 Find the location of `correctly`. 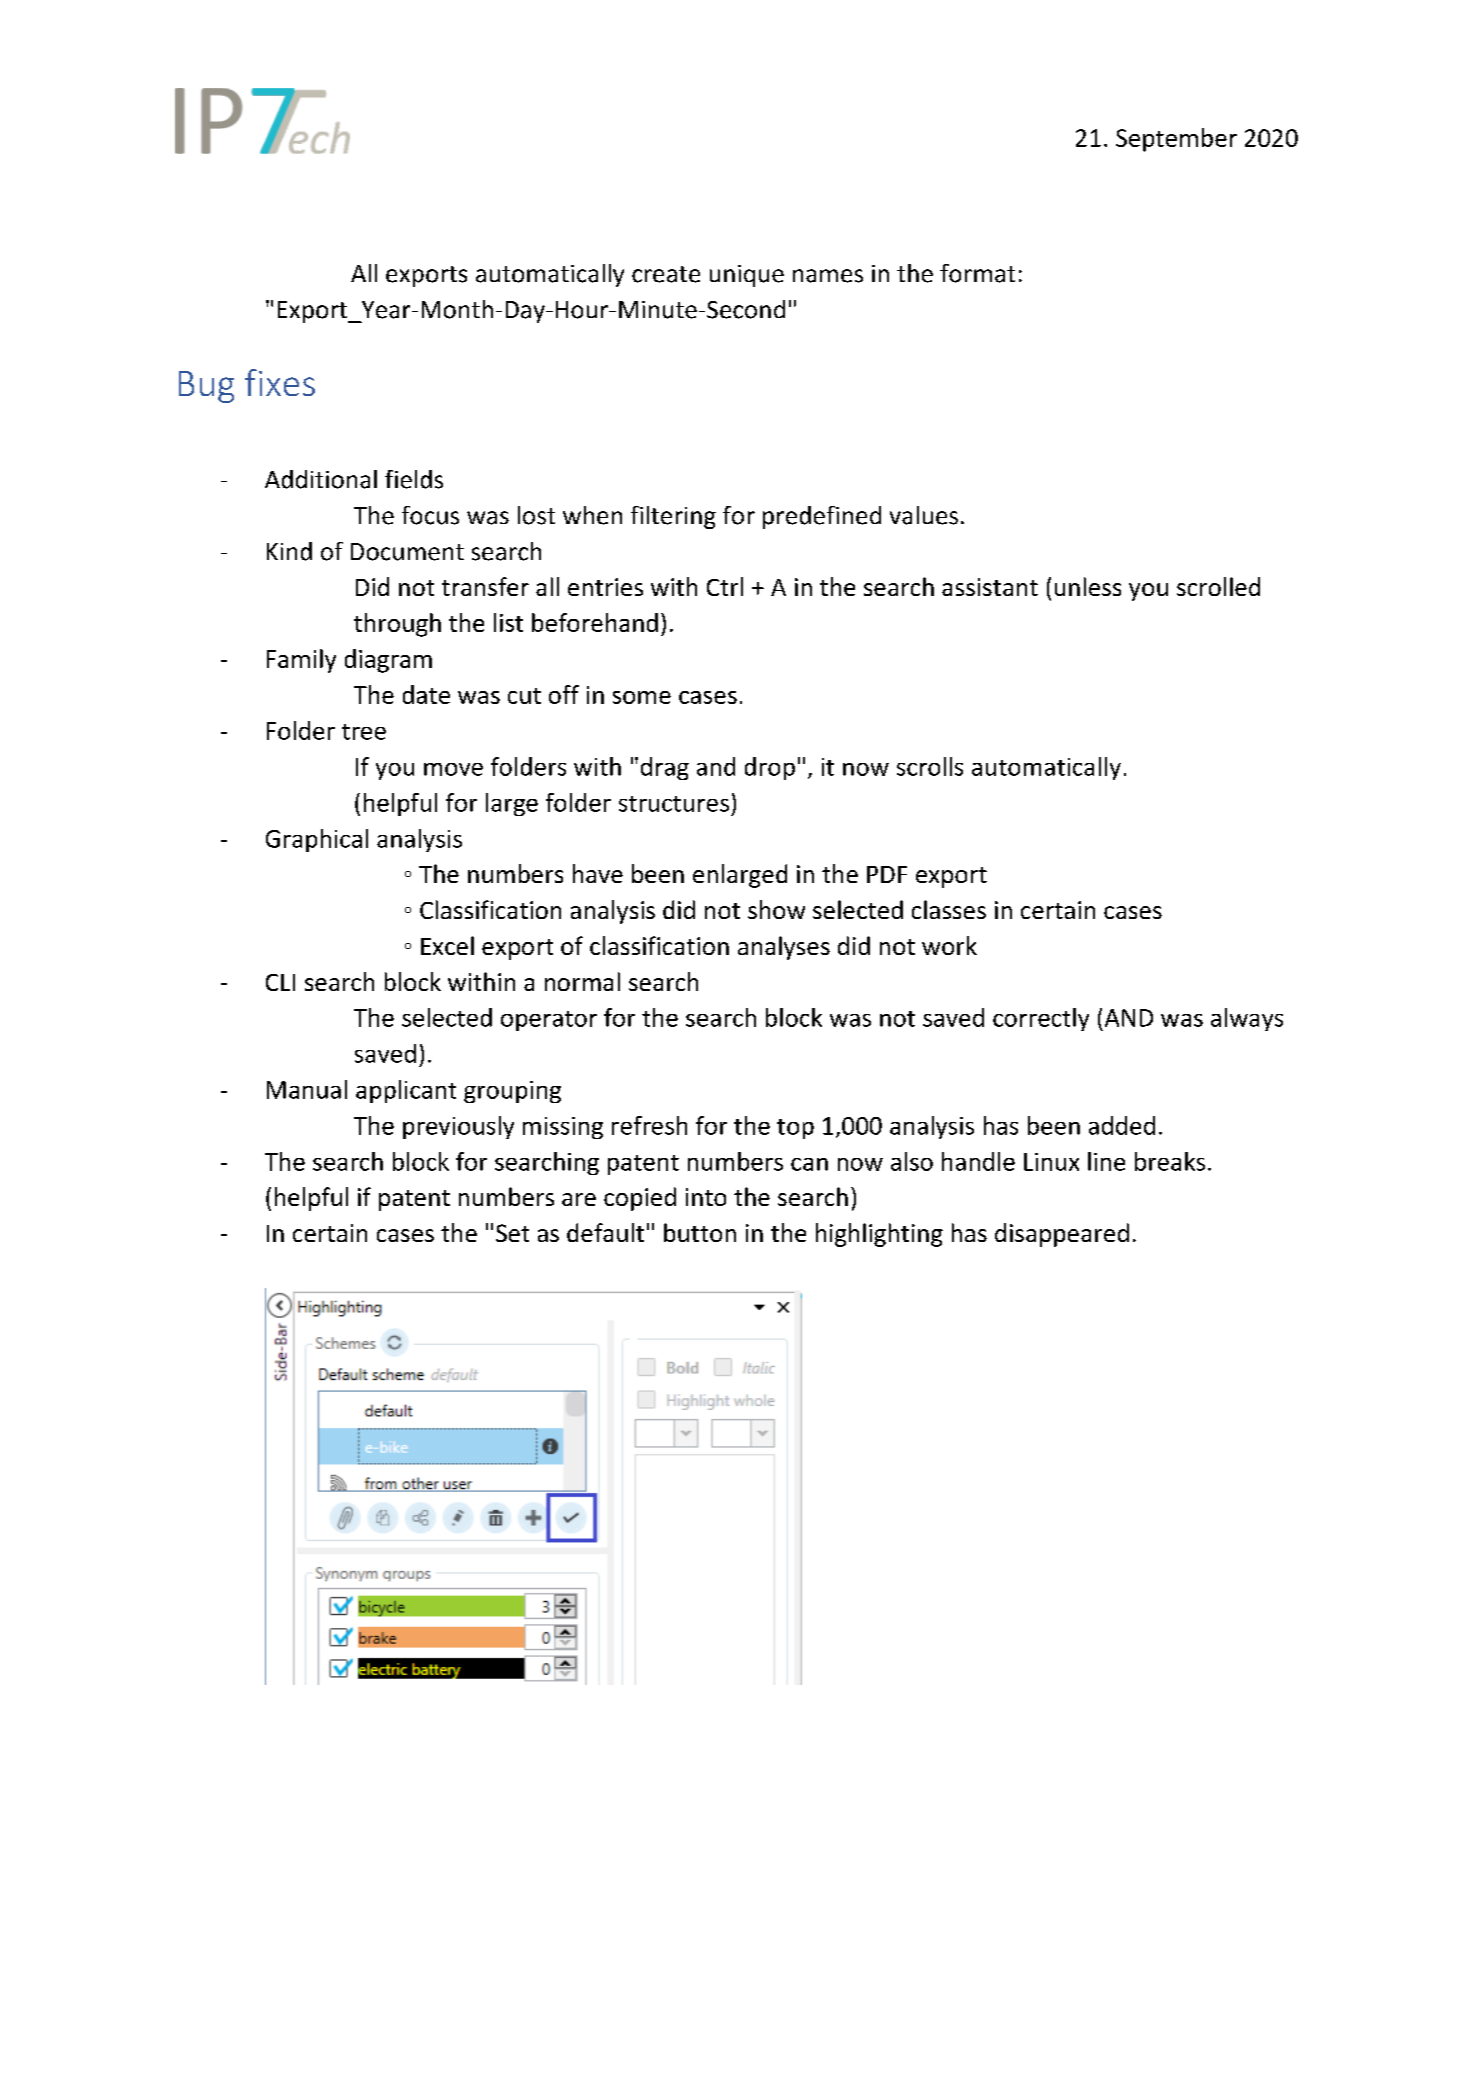

correctly is located at coordinates (1041, 1019).
